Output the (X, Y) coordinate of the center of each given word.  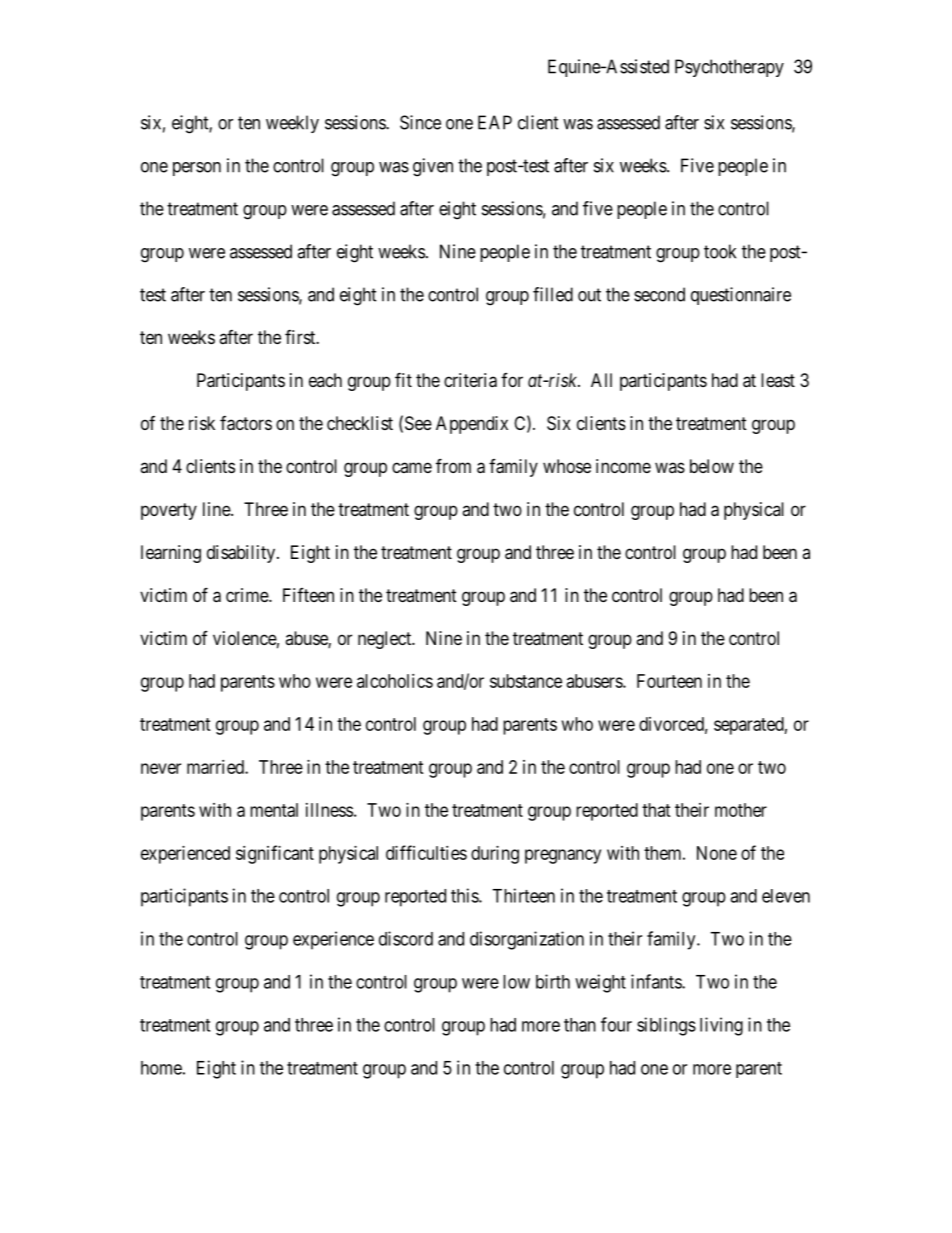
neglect (386, 640)
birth (553, 981)
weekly (292, 124)
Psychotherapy (729, 68)
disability (241, 554)
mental (274, 810)
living (721, 1026)
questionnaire (741, 296)
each (325, 380)
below (712, 466)
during (495, 855)
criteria (470, 380)
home (161, 1068)
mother (741, 810)
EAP (495, 122)
